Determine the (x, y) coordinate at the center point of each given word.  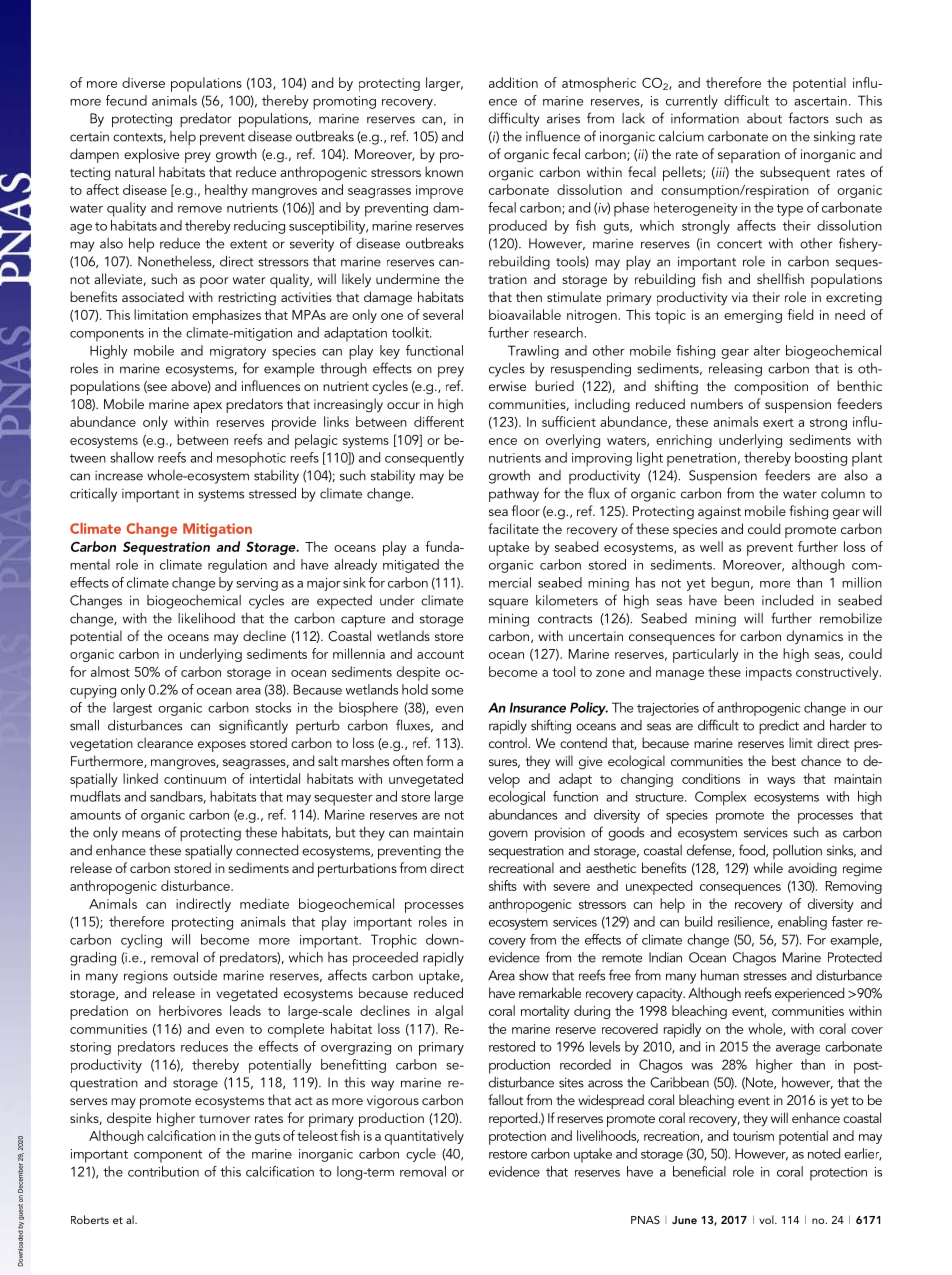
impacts (769, 674)
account (440, 654)
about (764, 118)
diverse (143, 82)
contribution (163, 1171)
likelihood (206, 618)
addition (513, 82)
